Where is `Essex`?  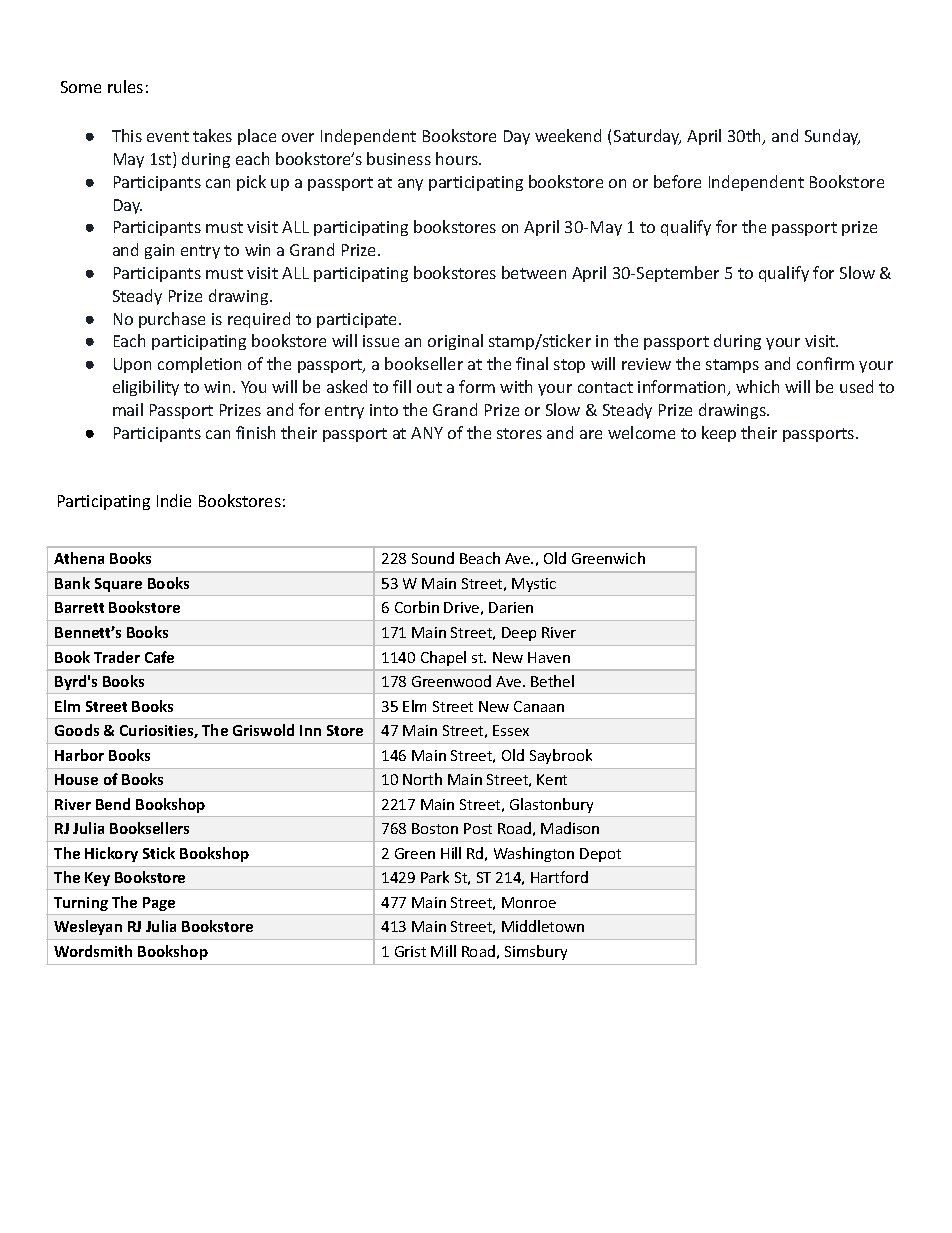 Essex is located at coordinates (511, 730).
